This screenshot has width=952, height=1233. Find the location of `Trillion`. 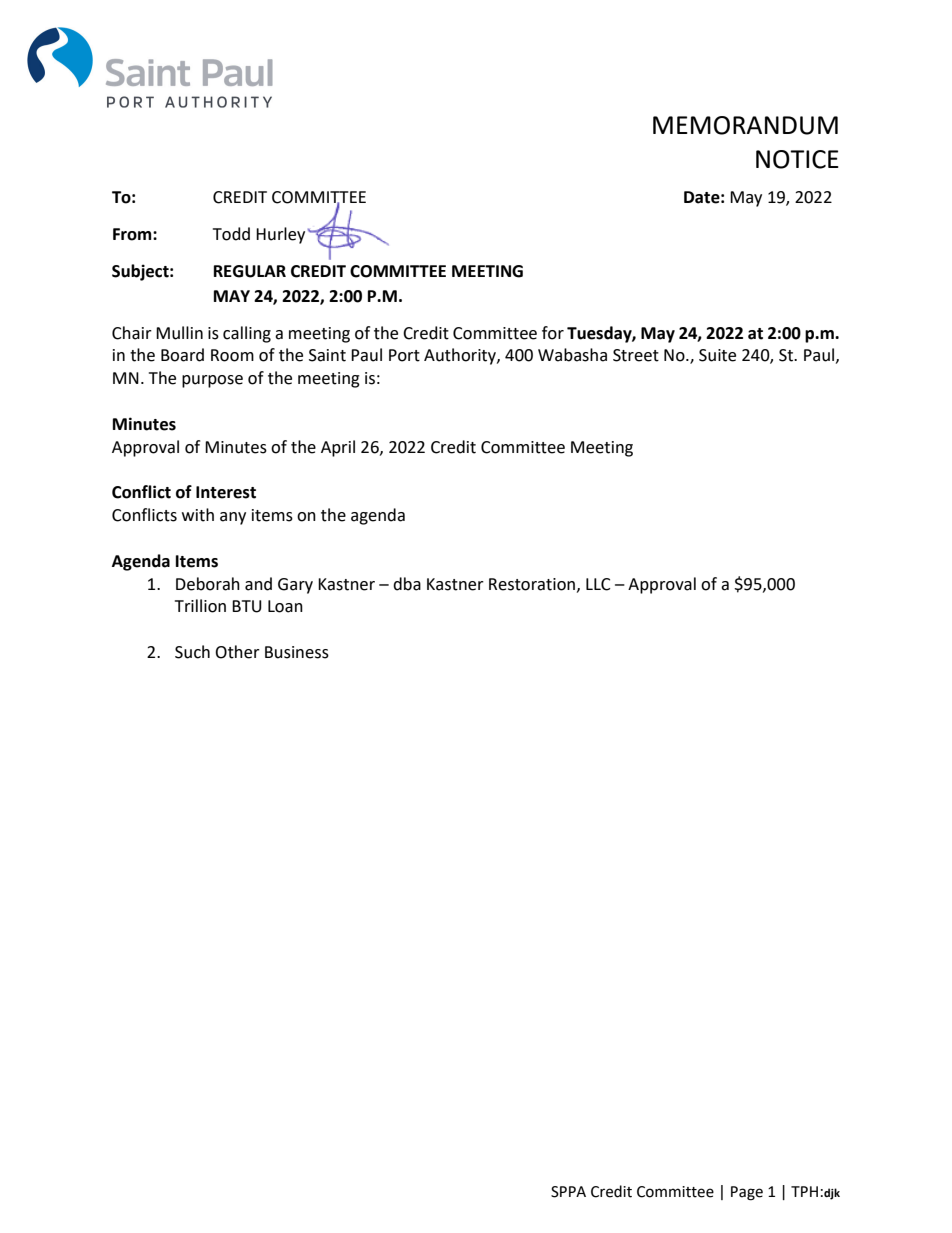

Trillion is located at coordinates (200, 606).
